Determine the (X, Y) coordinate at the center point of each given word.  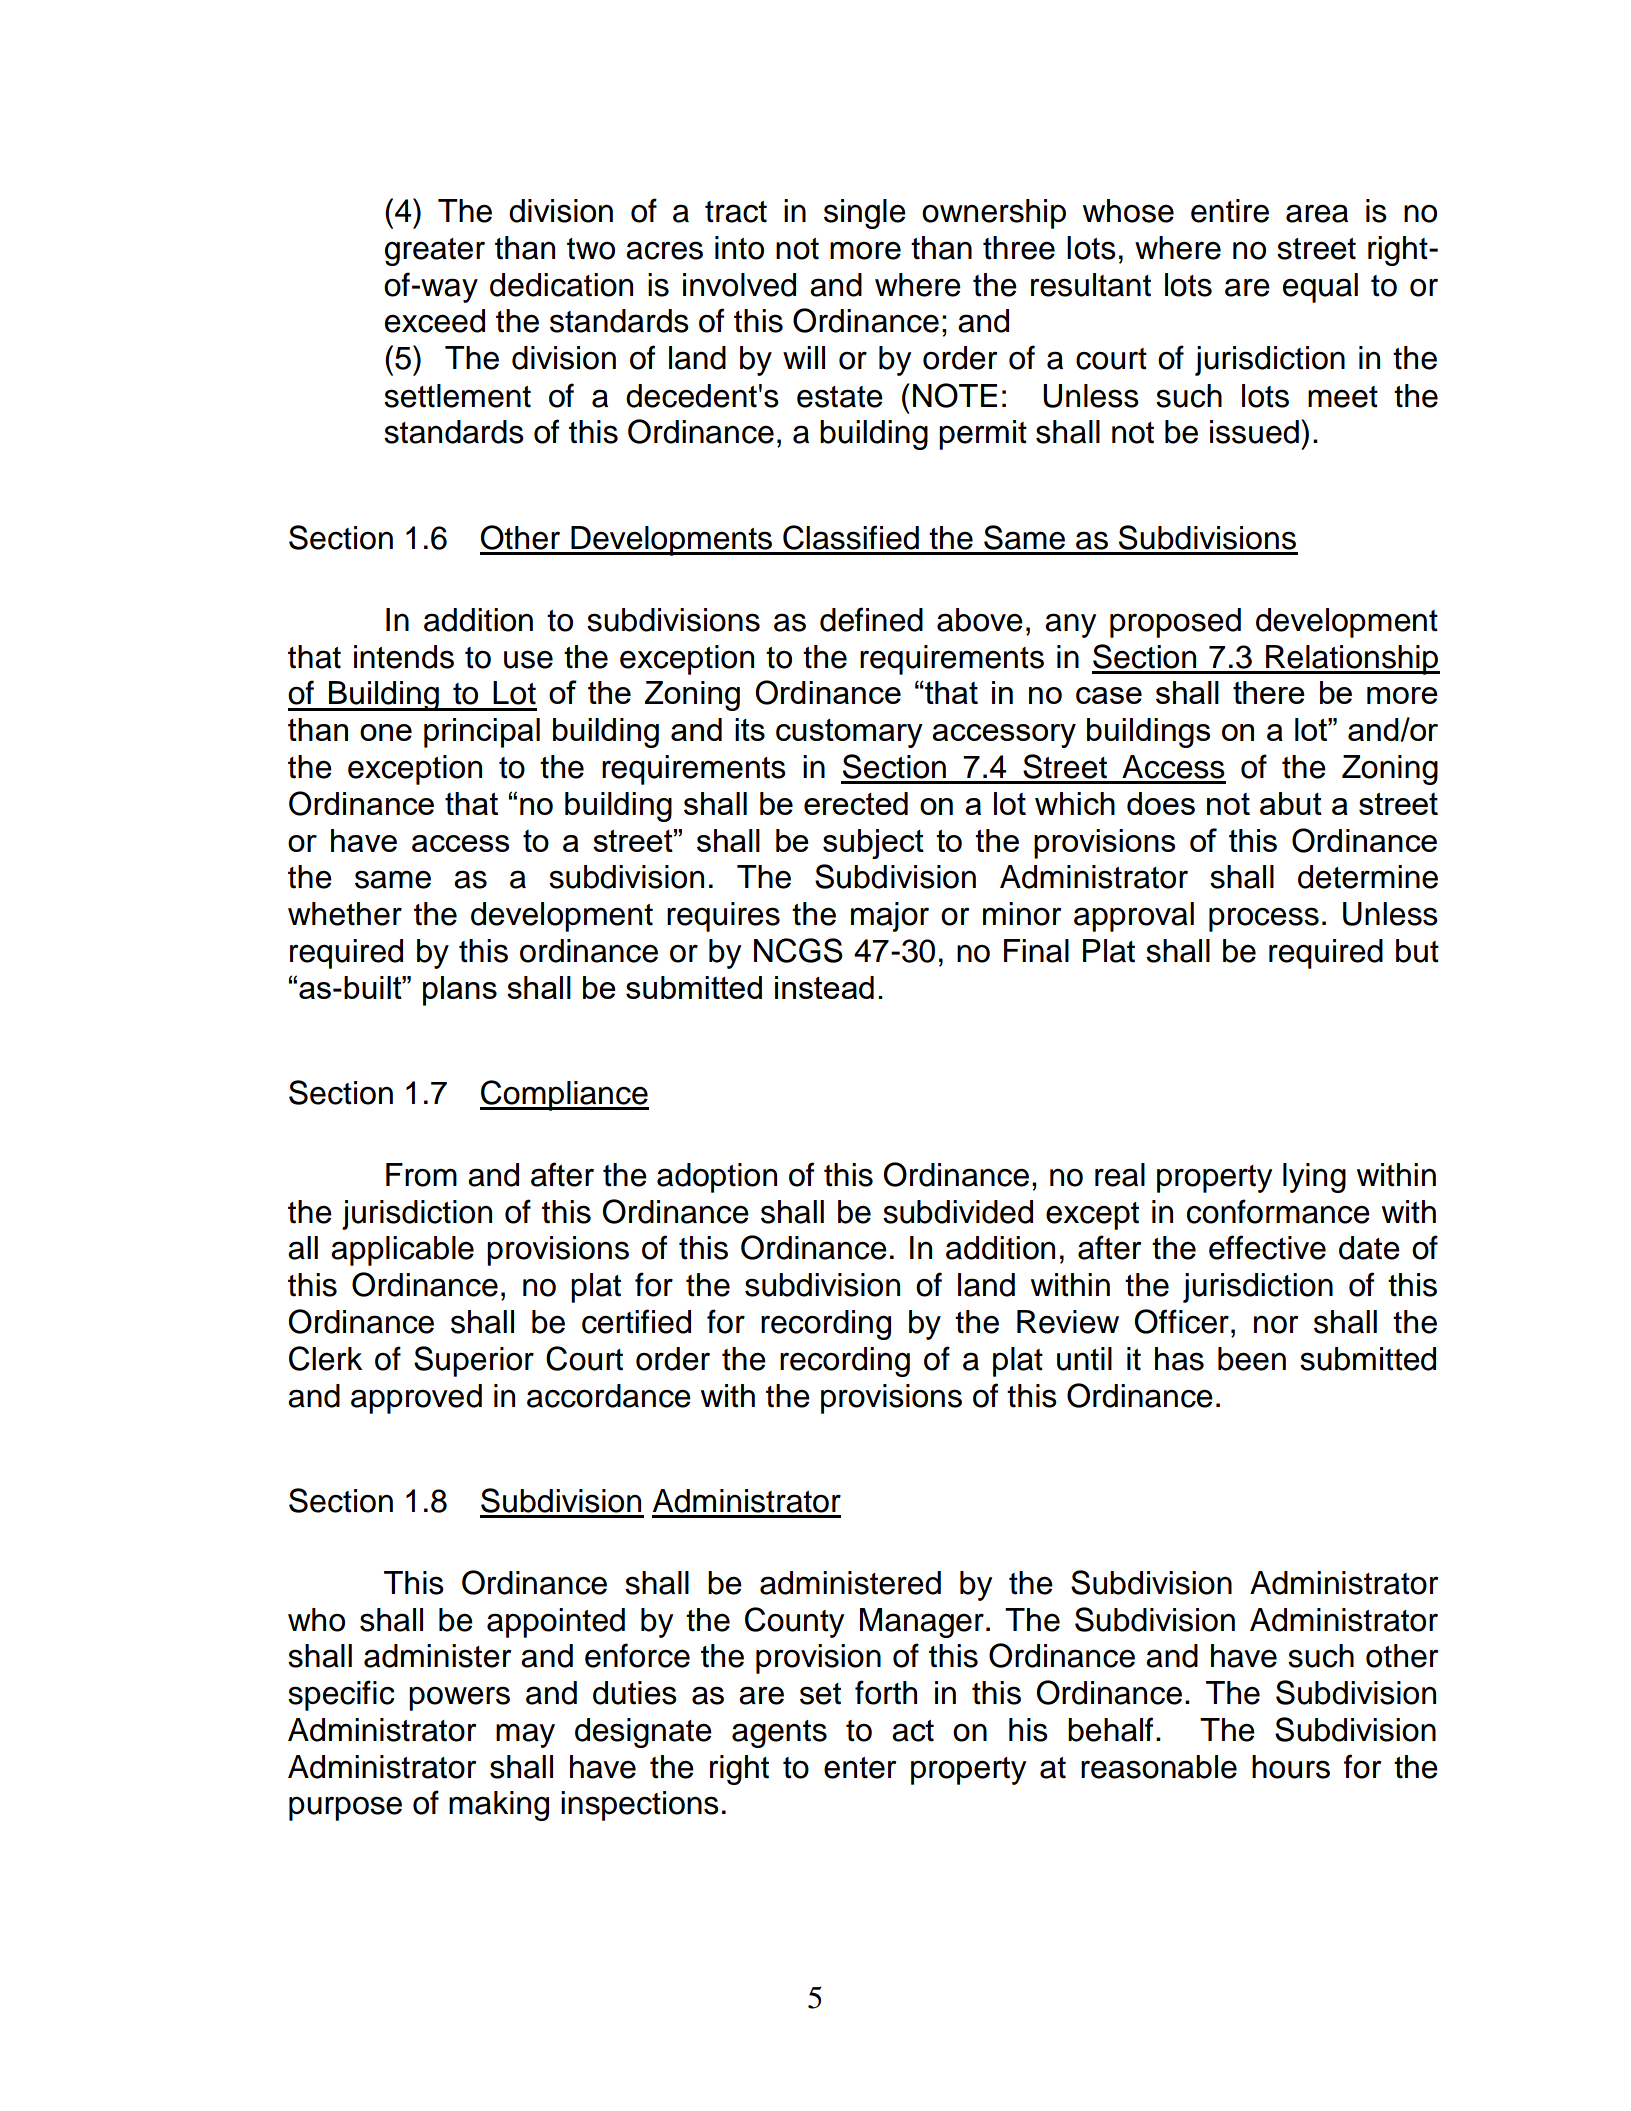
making (499, 1806)
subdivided (958, 1212)
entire (1230, 211)
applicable (402, 1251)
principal (482, 733)
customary (849, 733)
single (865, 214)
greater (435, 252)
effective (1267, 1247)
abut (1291, 803)
